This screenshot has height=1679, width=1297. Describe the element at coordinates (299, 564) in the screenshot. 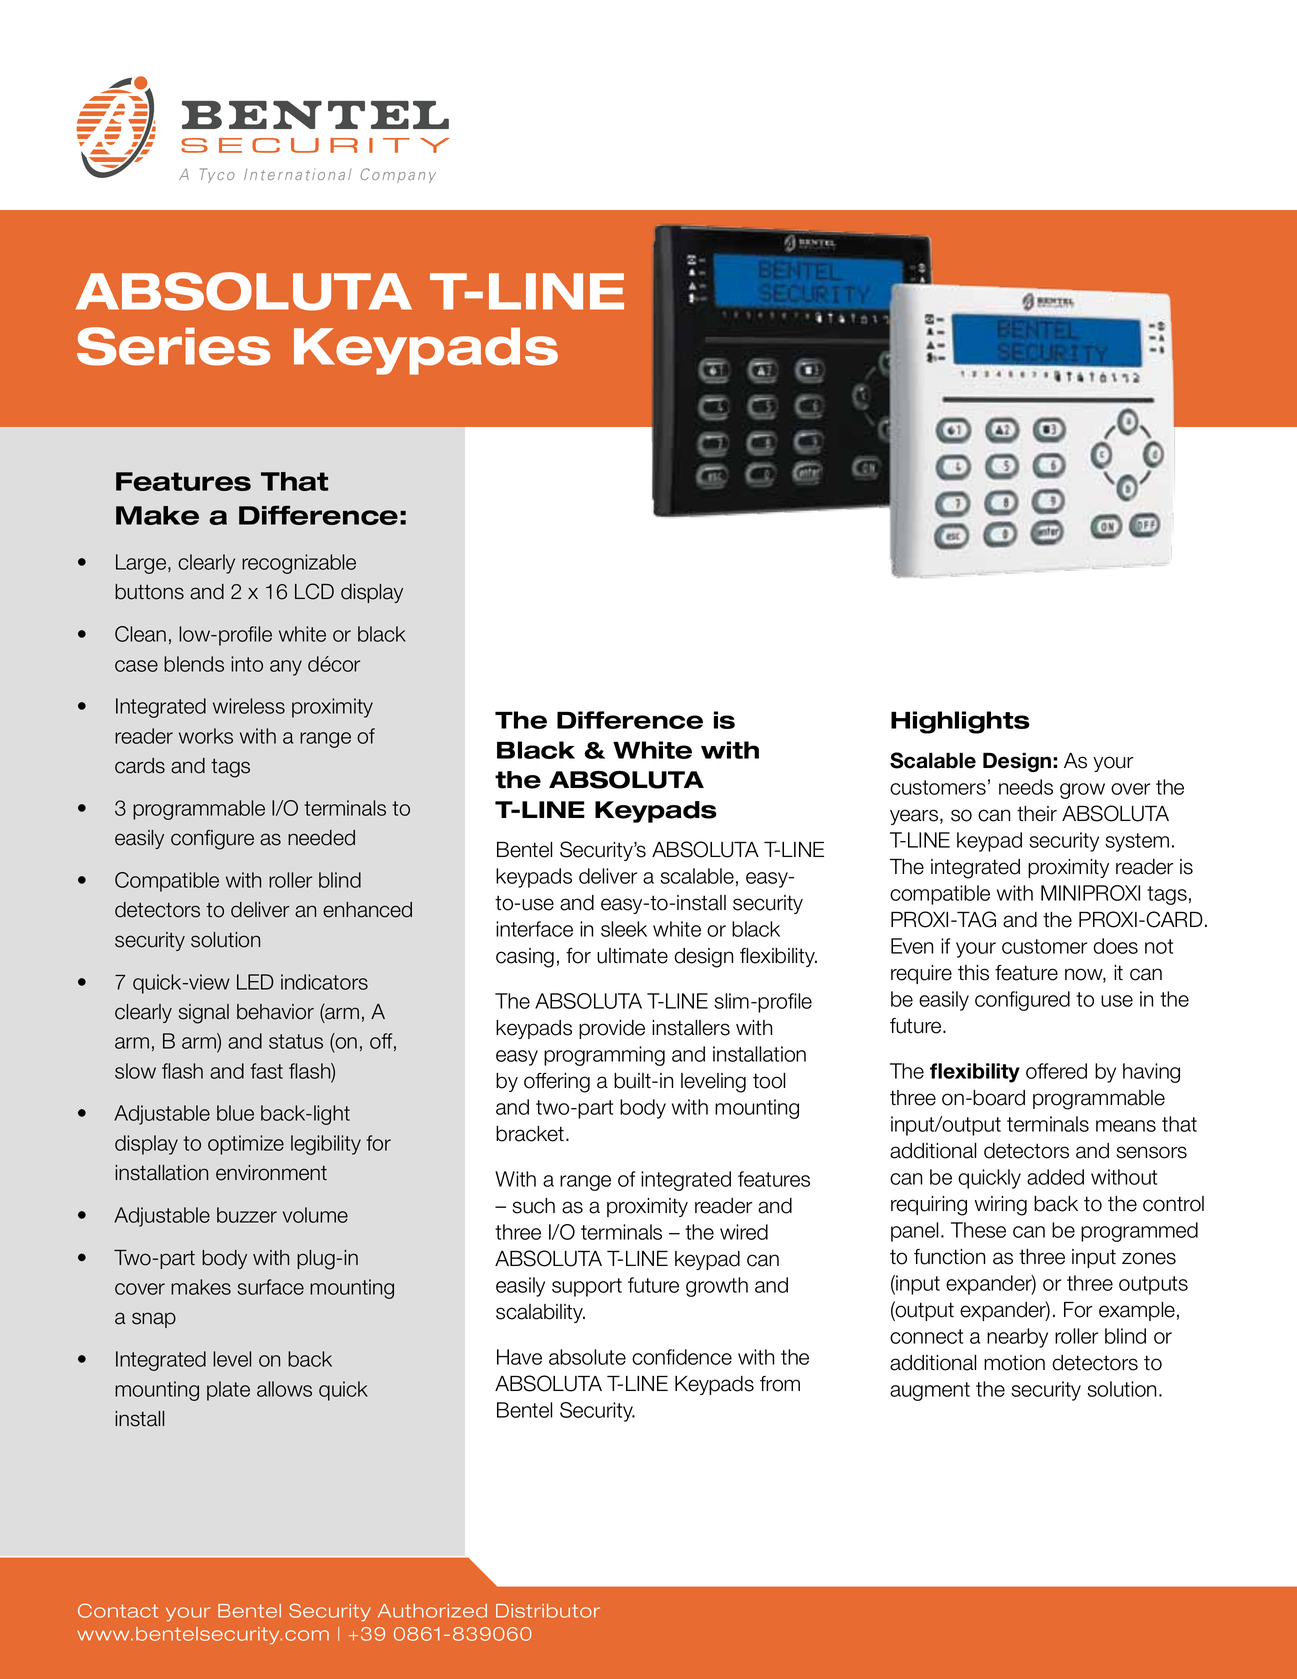

I see `recognizable` at that location.
